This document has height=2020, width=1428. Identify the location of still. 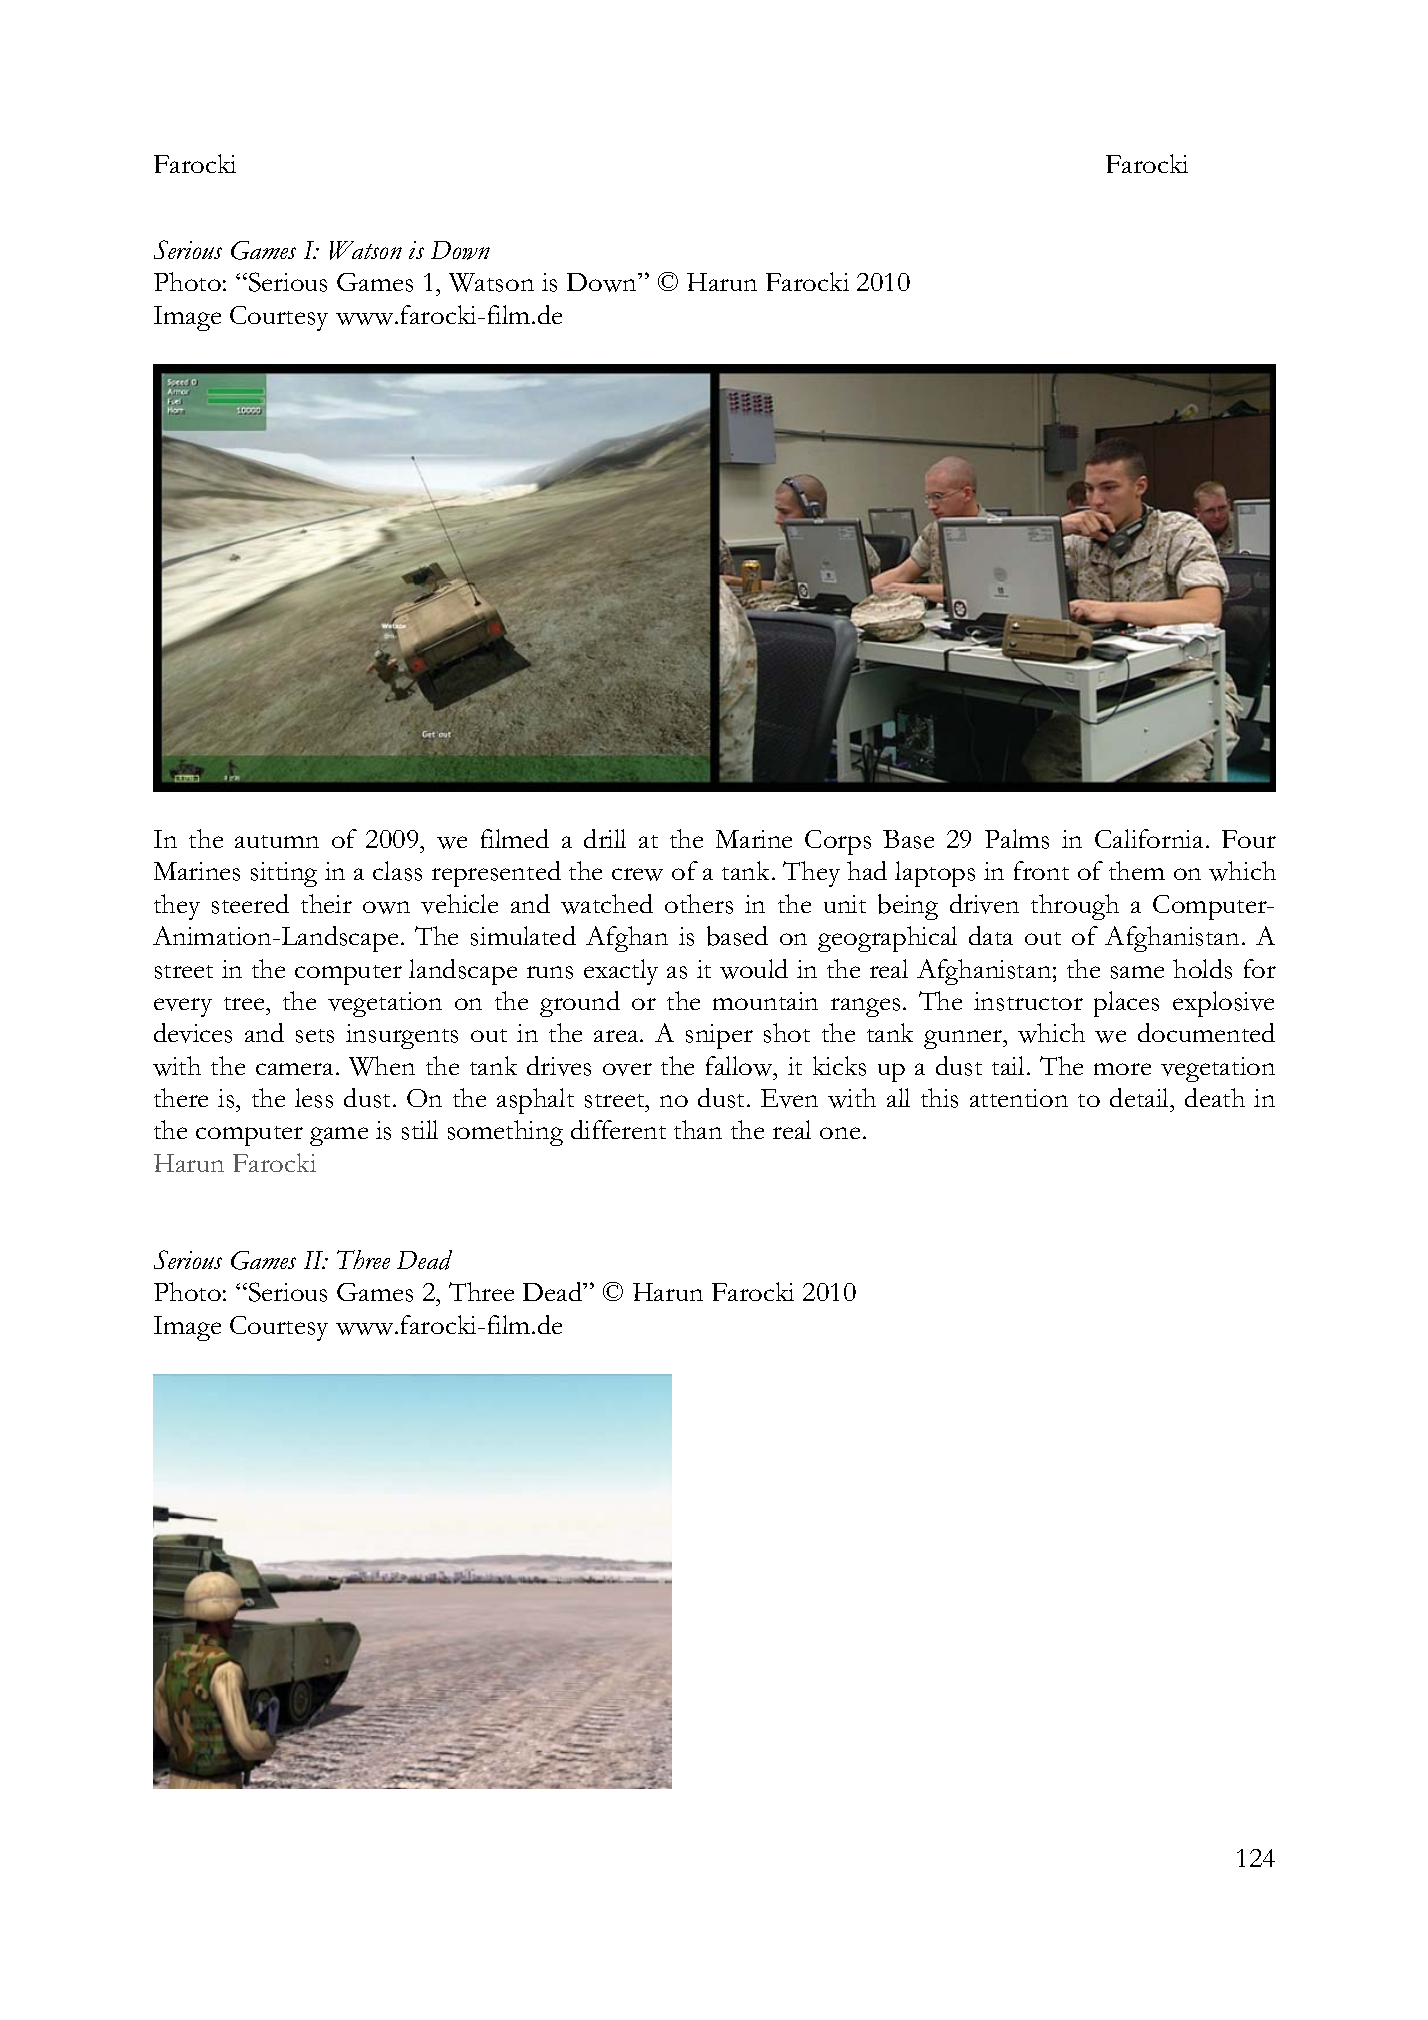
(420, 1130).
